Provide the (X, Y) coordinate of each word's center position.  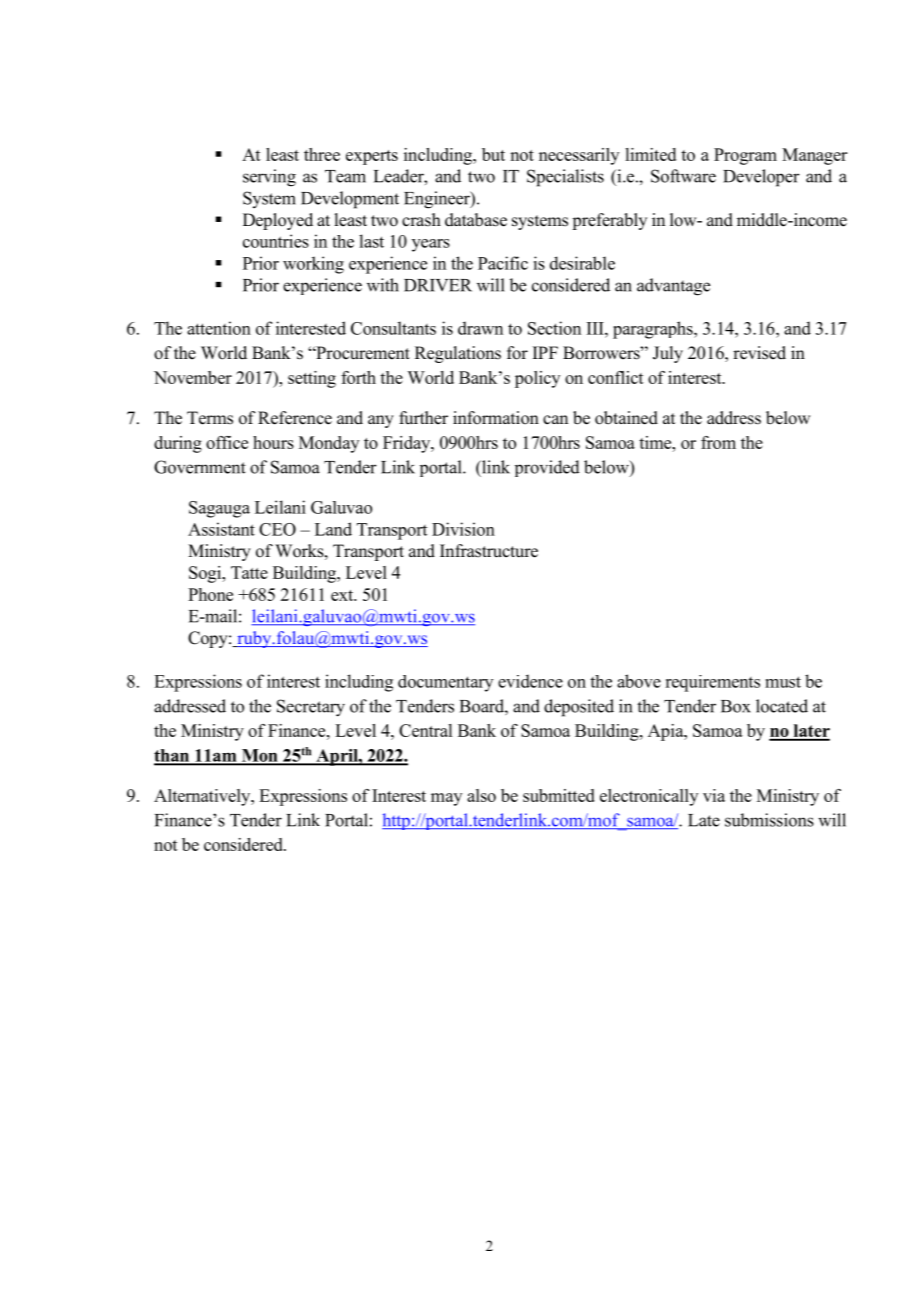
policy (537, 379)
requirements (712, 683)
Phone (210, 594)
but (493, 154)
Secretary (311, 708)
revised (759, 353)
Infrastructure (489, 551)
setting (312, 379)
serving (269, 178)
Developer (761, 178)
